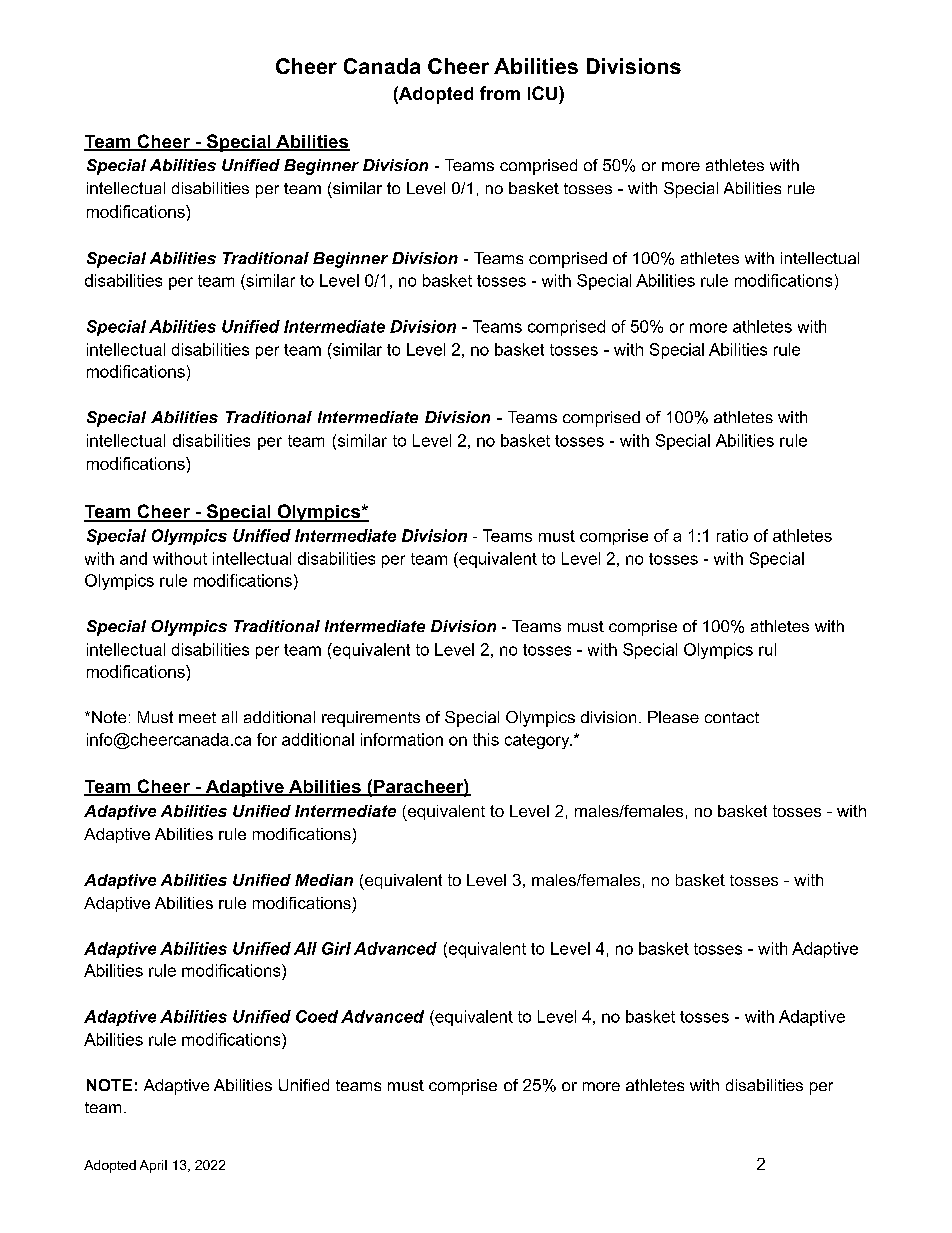  Describe the element at coordinates (538, 741) in the screenshot. I see `category` at that location.
